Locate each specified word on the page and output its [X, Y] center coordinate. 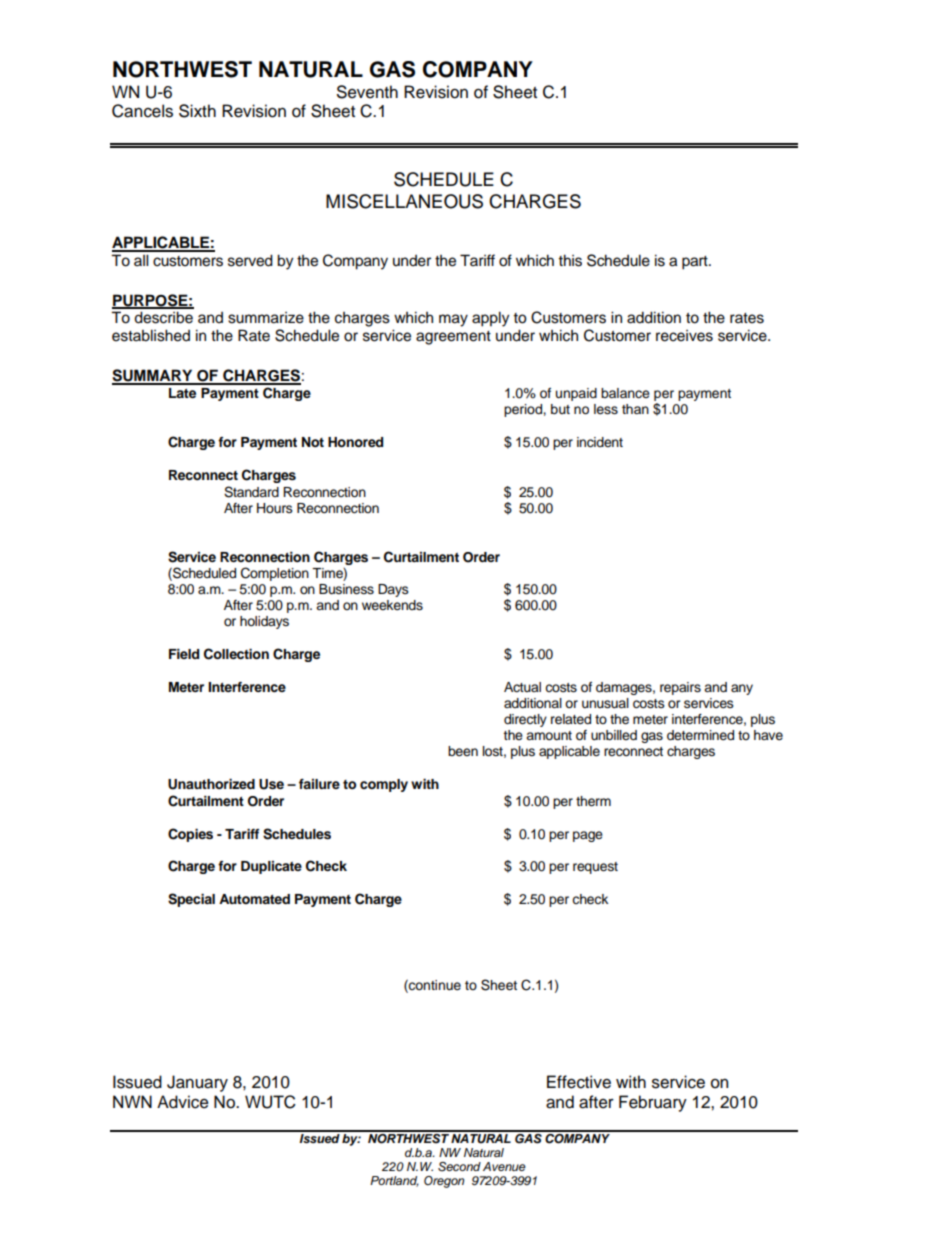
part [696, 263]
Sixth [197, 111]
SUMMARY [153, 376]
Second [459, 1167]
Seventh [367, 92]
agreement [453, 338]
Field [184, 654]
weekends [392, 605]
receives [684, 336]
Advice [183, 1102]
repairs [680, 688]
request [595, 868]
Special [191, 900]
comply [384, 785]
